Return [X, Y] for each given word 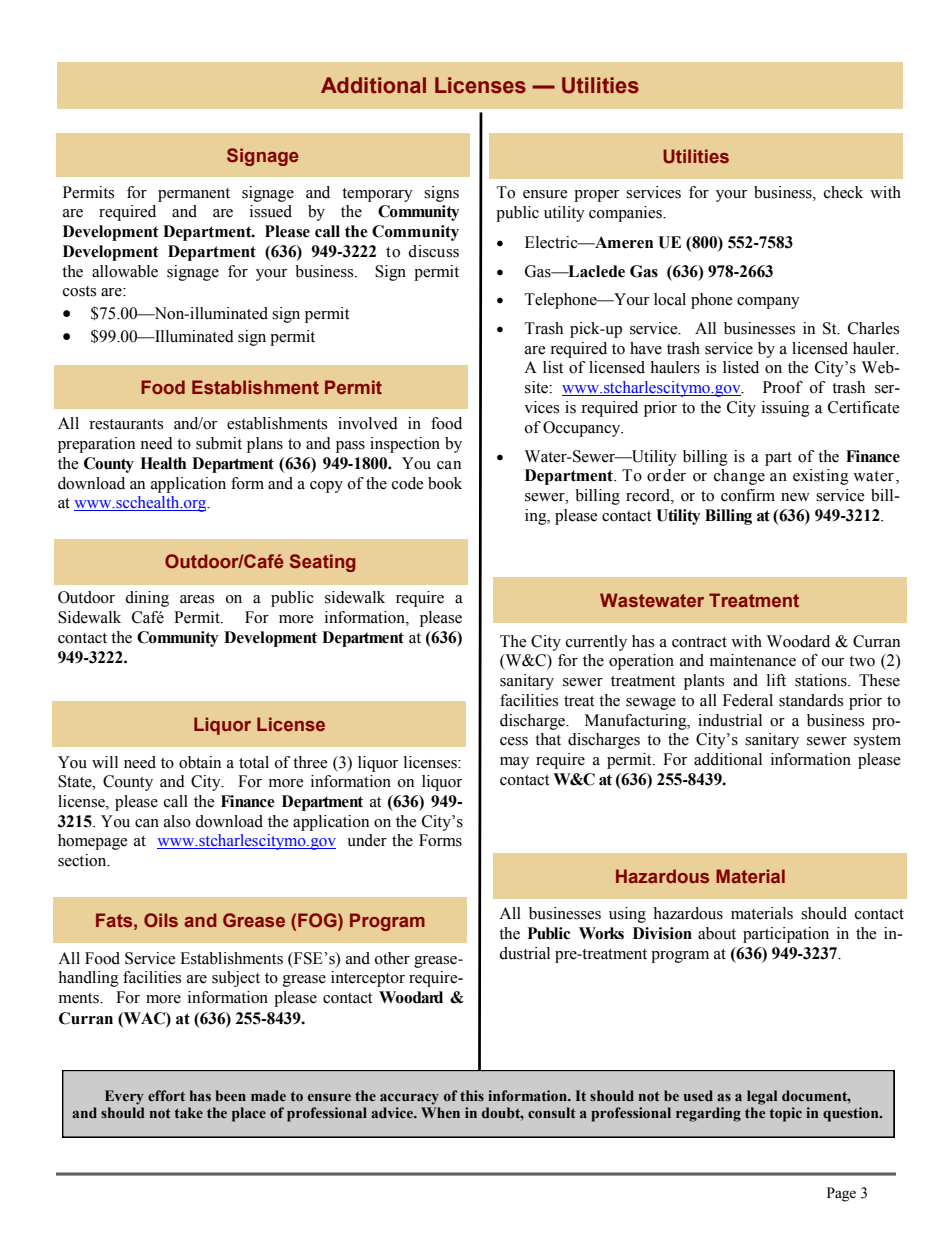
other [392, 958]
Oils [161, 920]
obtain [200, 762]
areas [197, 599]
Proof [783, 387]
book [445, 483]
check [843, 192]
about [717, 933]
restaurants [126, 424]
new [795, 497]
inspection [405, 445]
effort [166, 1095]
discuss [433, 251]
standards [811, 700]
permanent [194, 195]
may [514, 763]
